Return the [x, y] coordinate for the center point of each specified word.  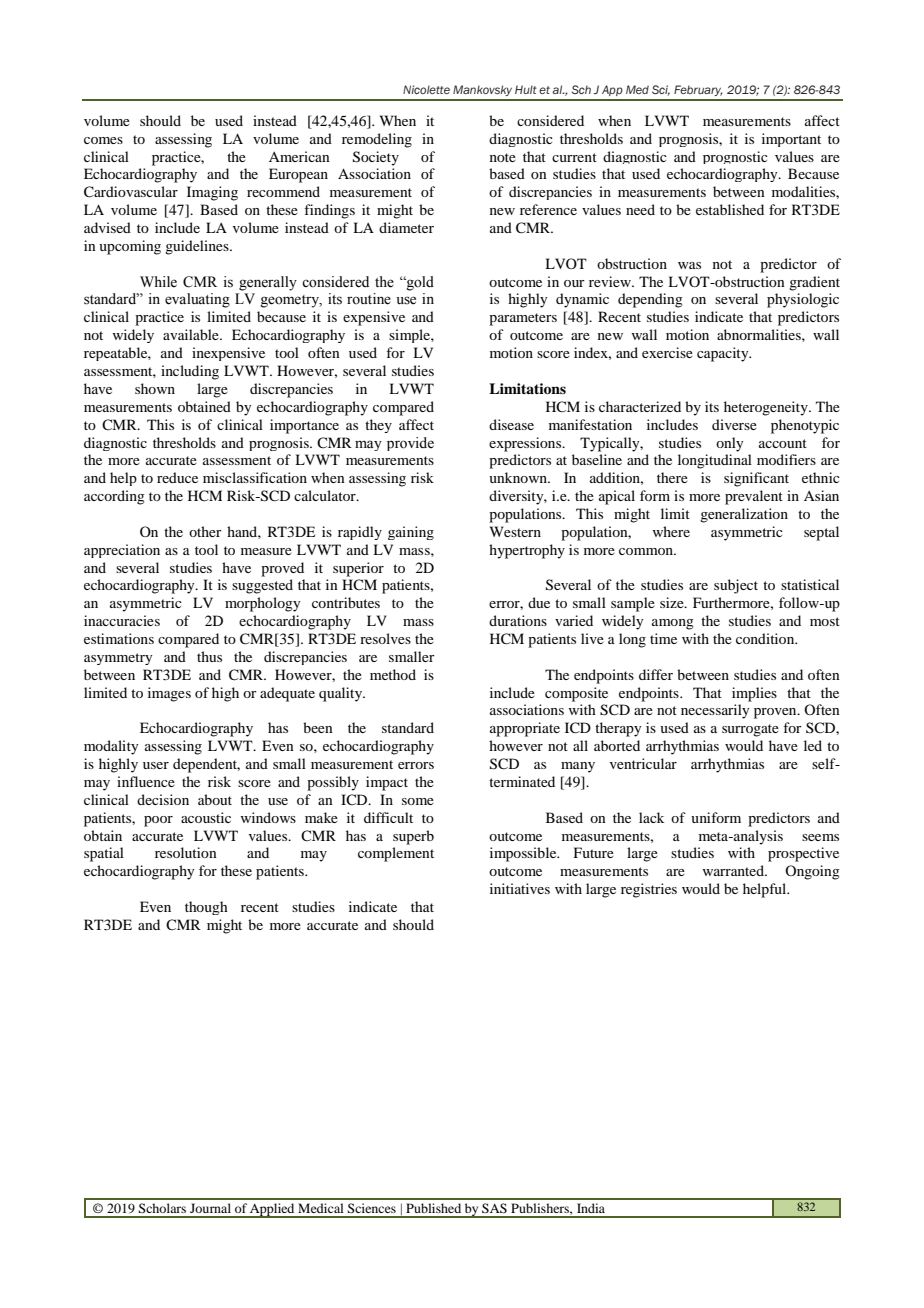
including [190, 372]
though [206, 908]
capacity [724, 354]
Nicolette [426, 89]
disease [511, 424]
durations [518, 620]
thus [209, 656]
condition [766, 638]
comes [103, 140]
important [791, 140]
